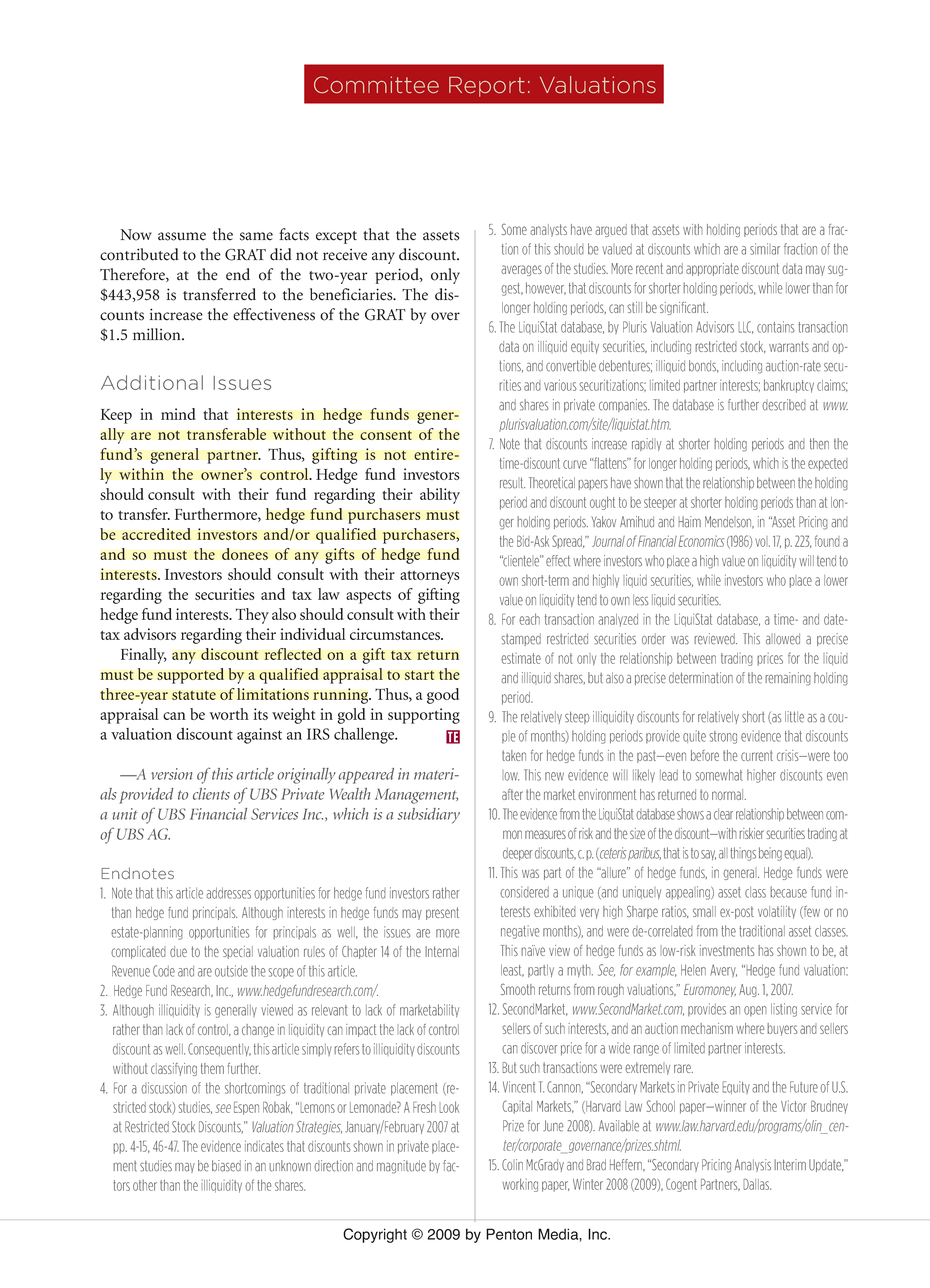 The image size is (930, 1288). Describe the element at coordinates (765, 249) in the image. I see `similar` at that location.
